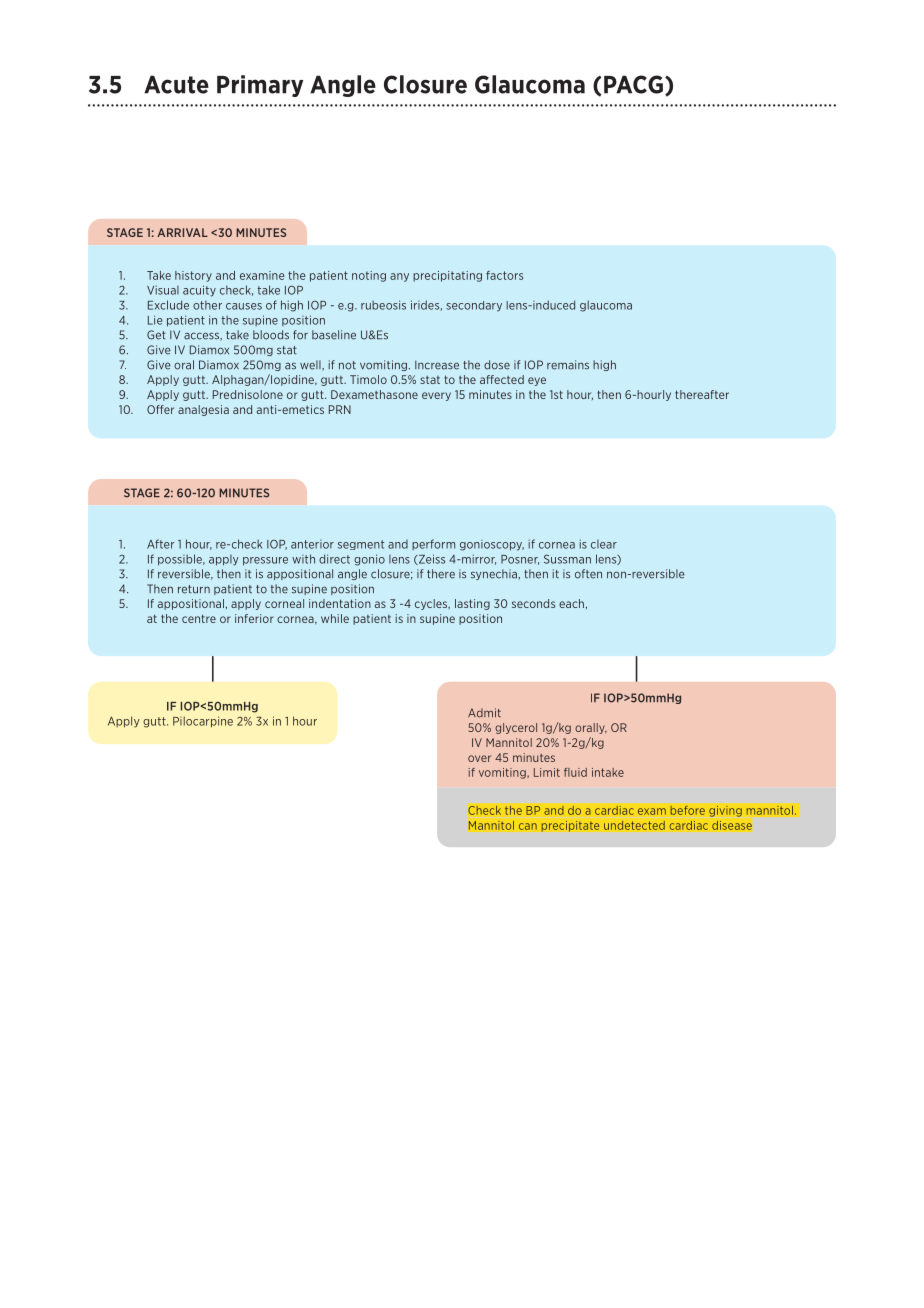 The image size is (924, 1308). What do you see at coordinates (203, 722) in the screenshot?
I see `Pilocarpine` at bounding box center [203, 722].
